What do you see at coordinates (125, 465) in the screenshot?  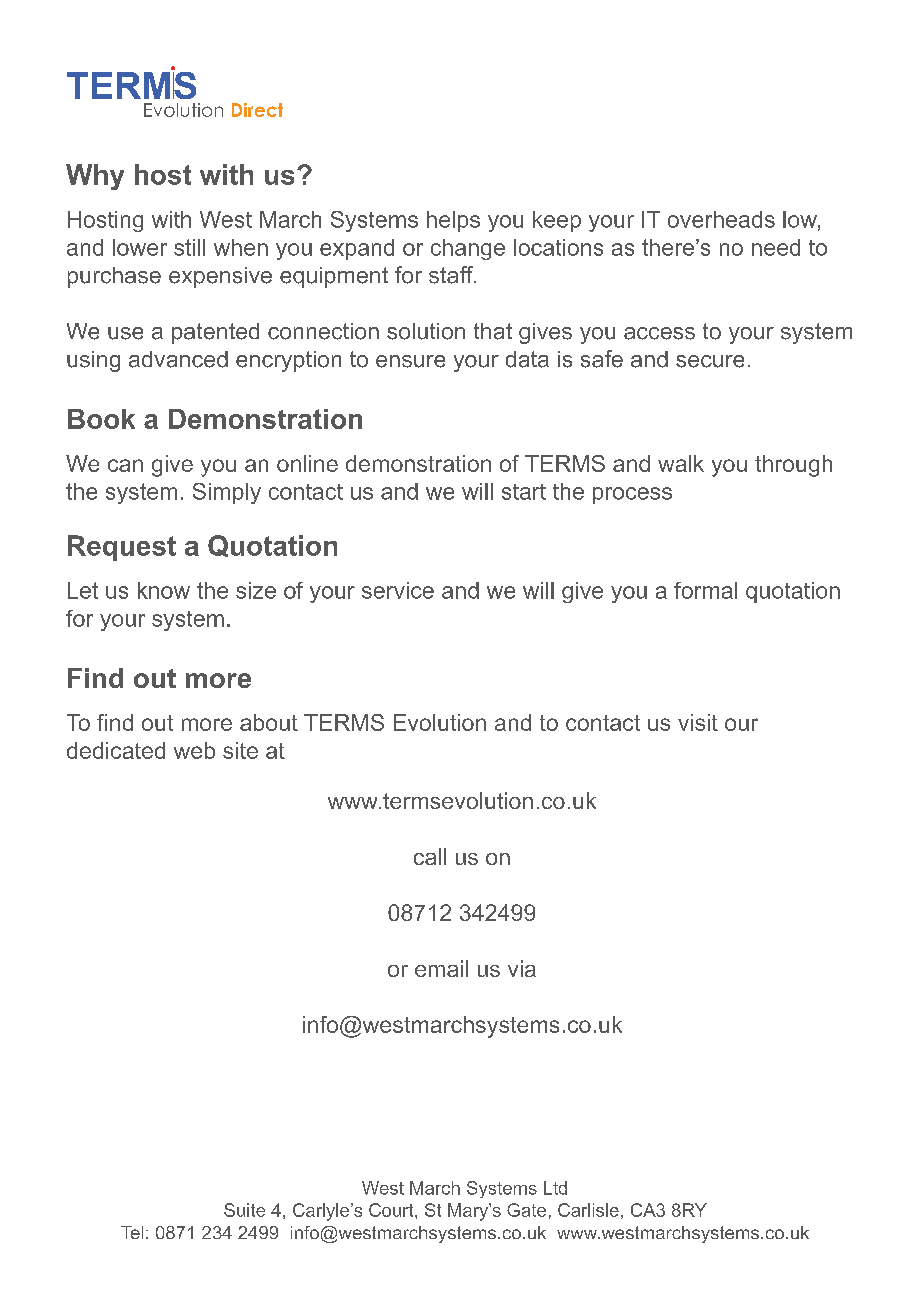 I see `can` at bounding box center [125, 465].
